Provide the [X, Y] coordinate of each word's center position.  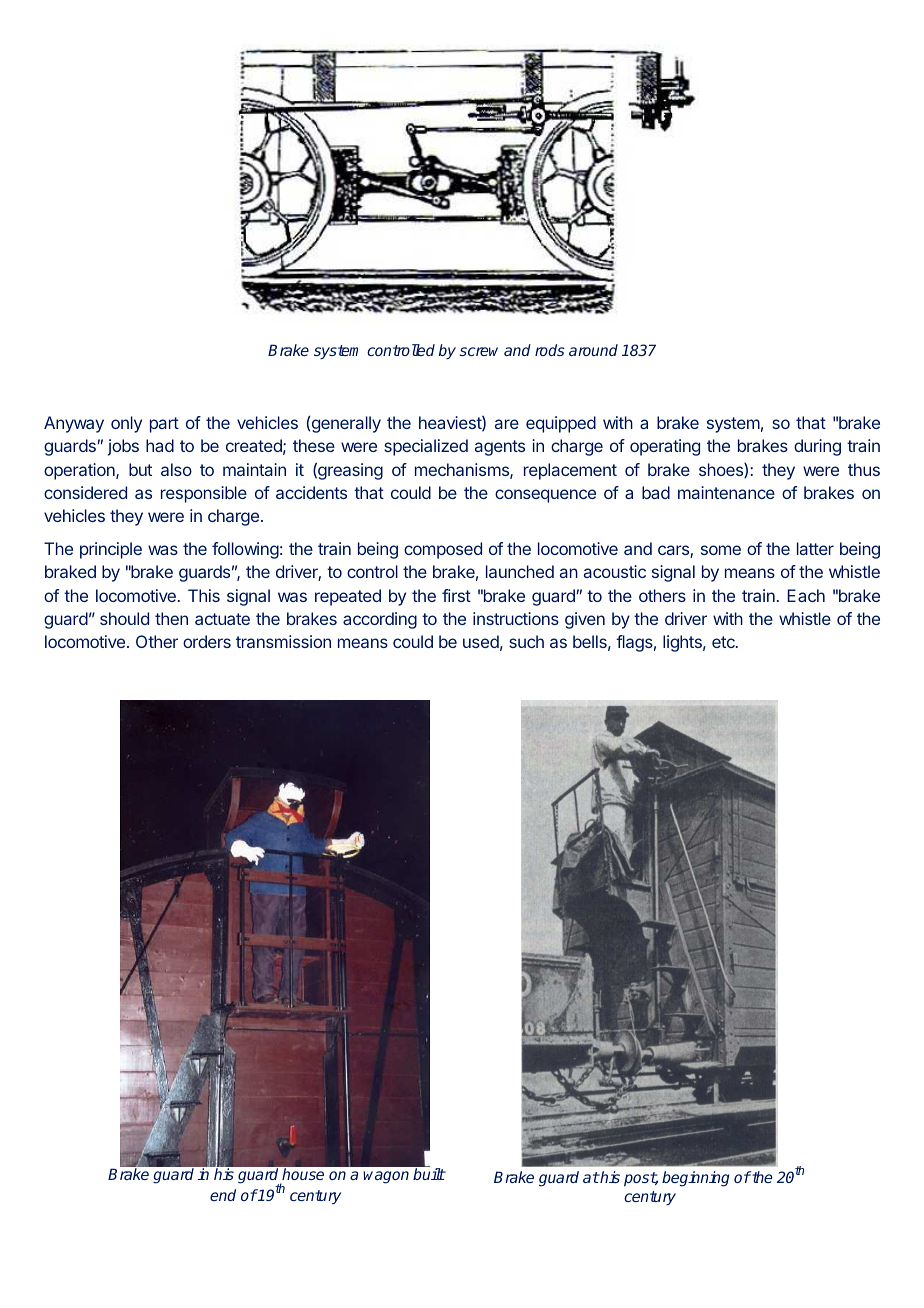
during [817, 447]
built [429, 1174]
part [164, 425]
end [223, 1195]
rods [550, 350]
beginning [695, 1179]
